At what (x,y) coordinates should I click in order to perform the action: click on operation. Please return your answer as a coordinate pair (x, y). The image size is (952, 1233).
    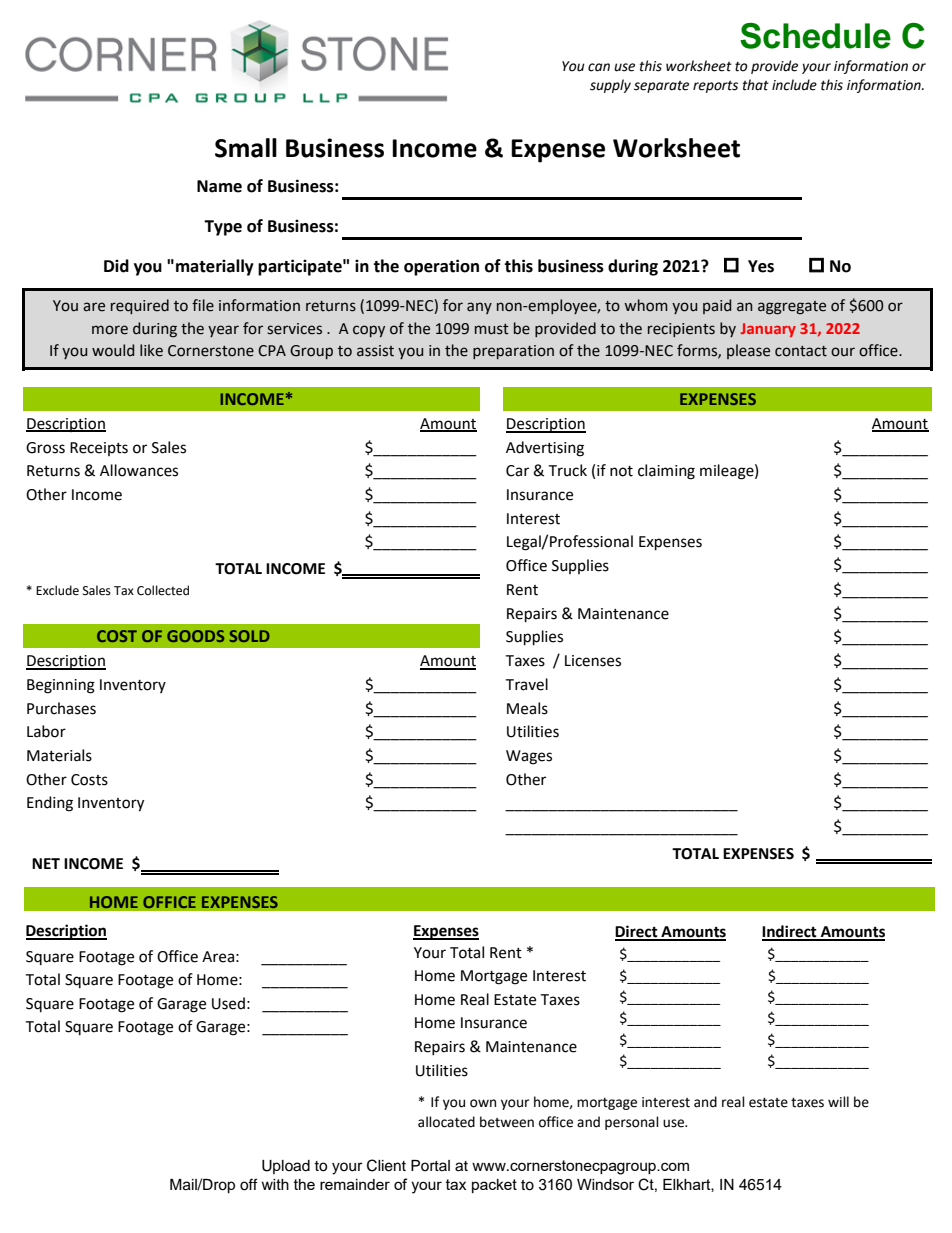
    Looking at the image, I should click on (441, 267).
